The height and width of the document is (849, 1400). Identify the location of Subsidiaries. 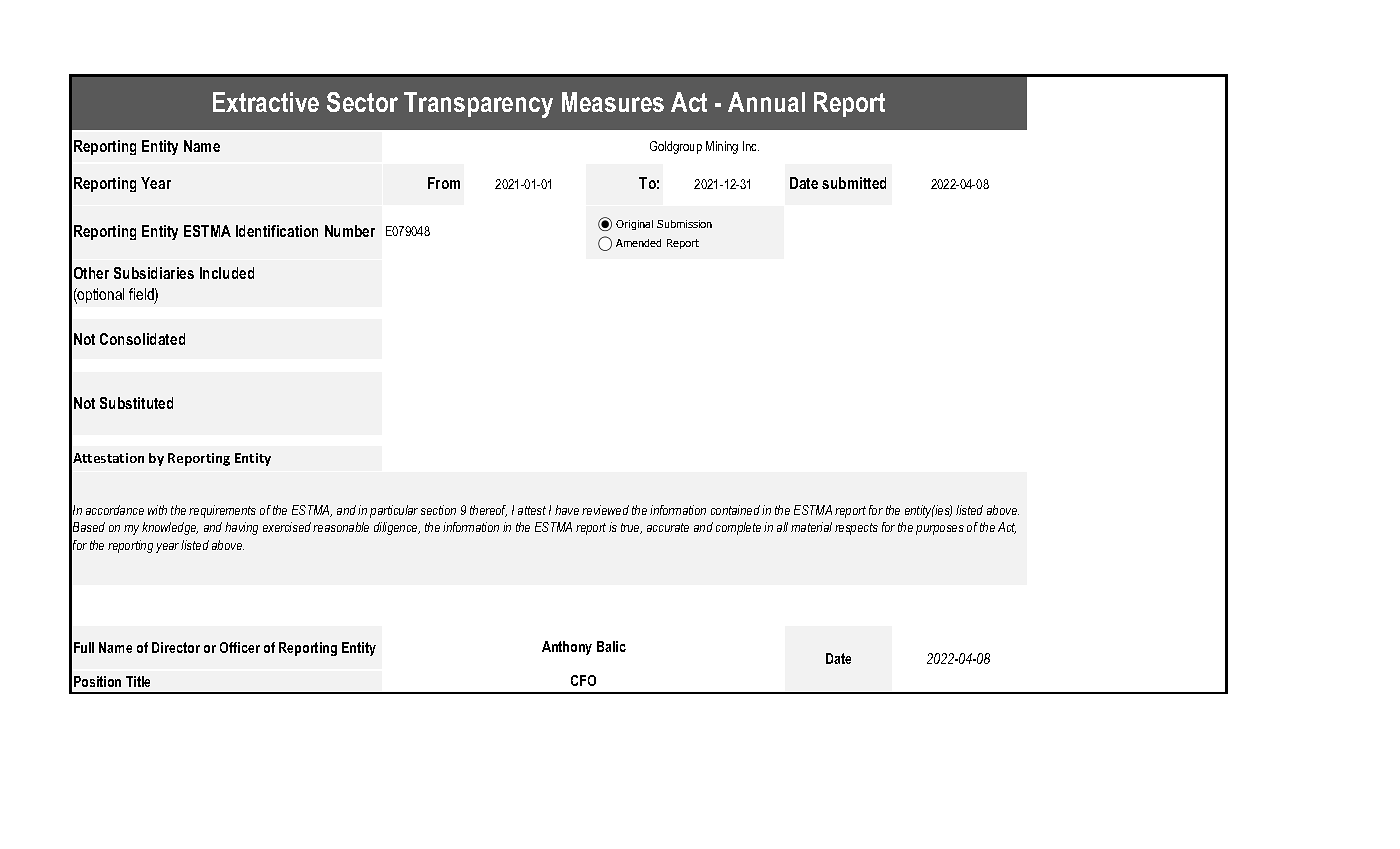
(154, 273).
